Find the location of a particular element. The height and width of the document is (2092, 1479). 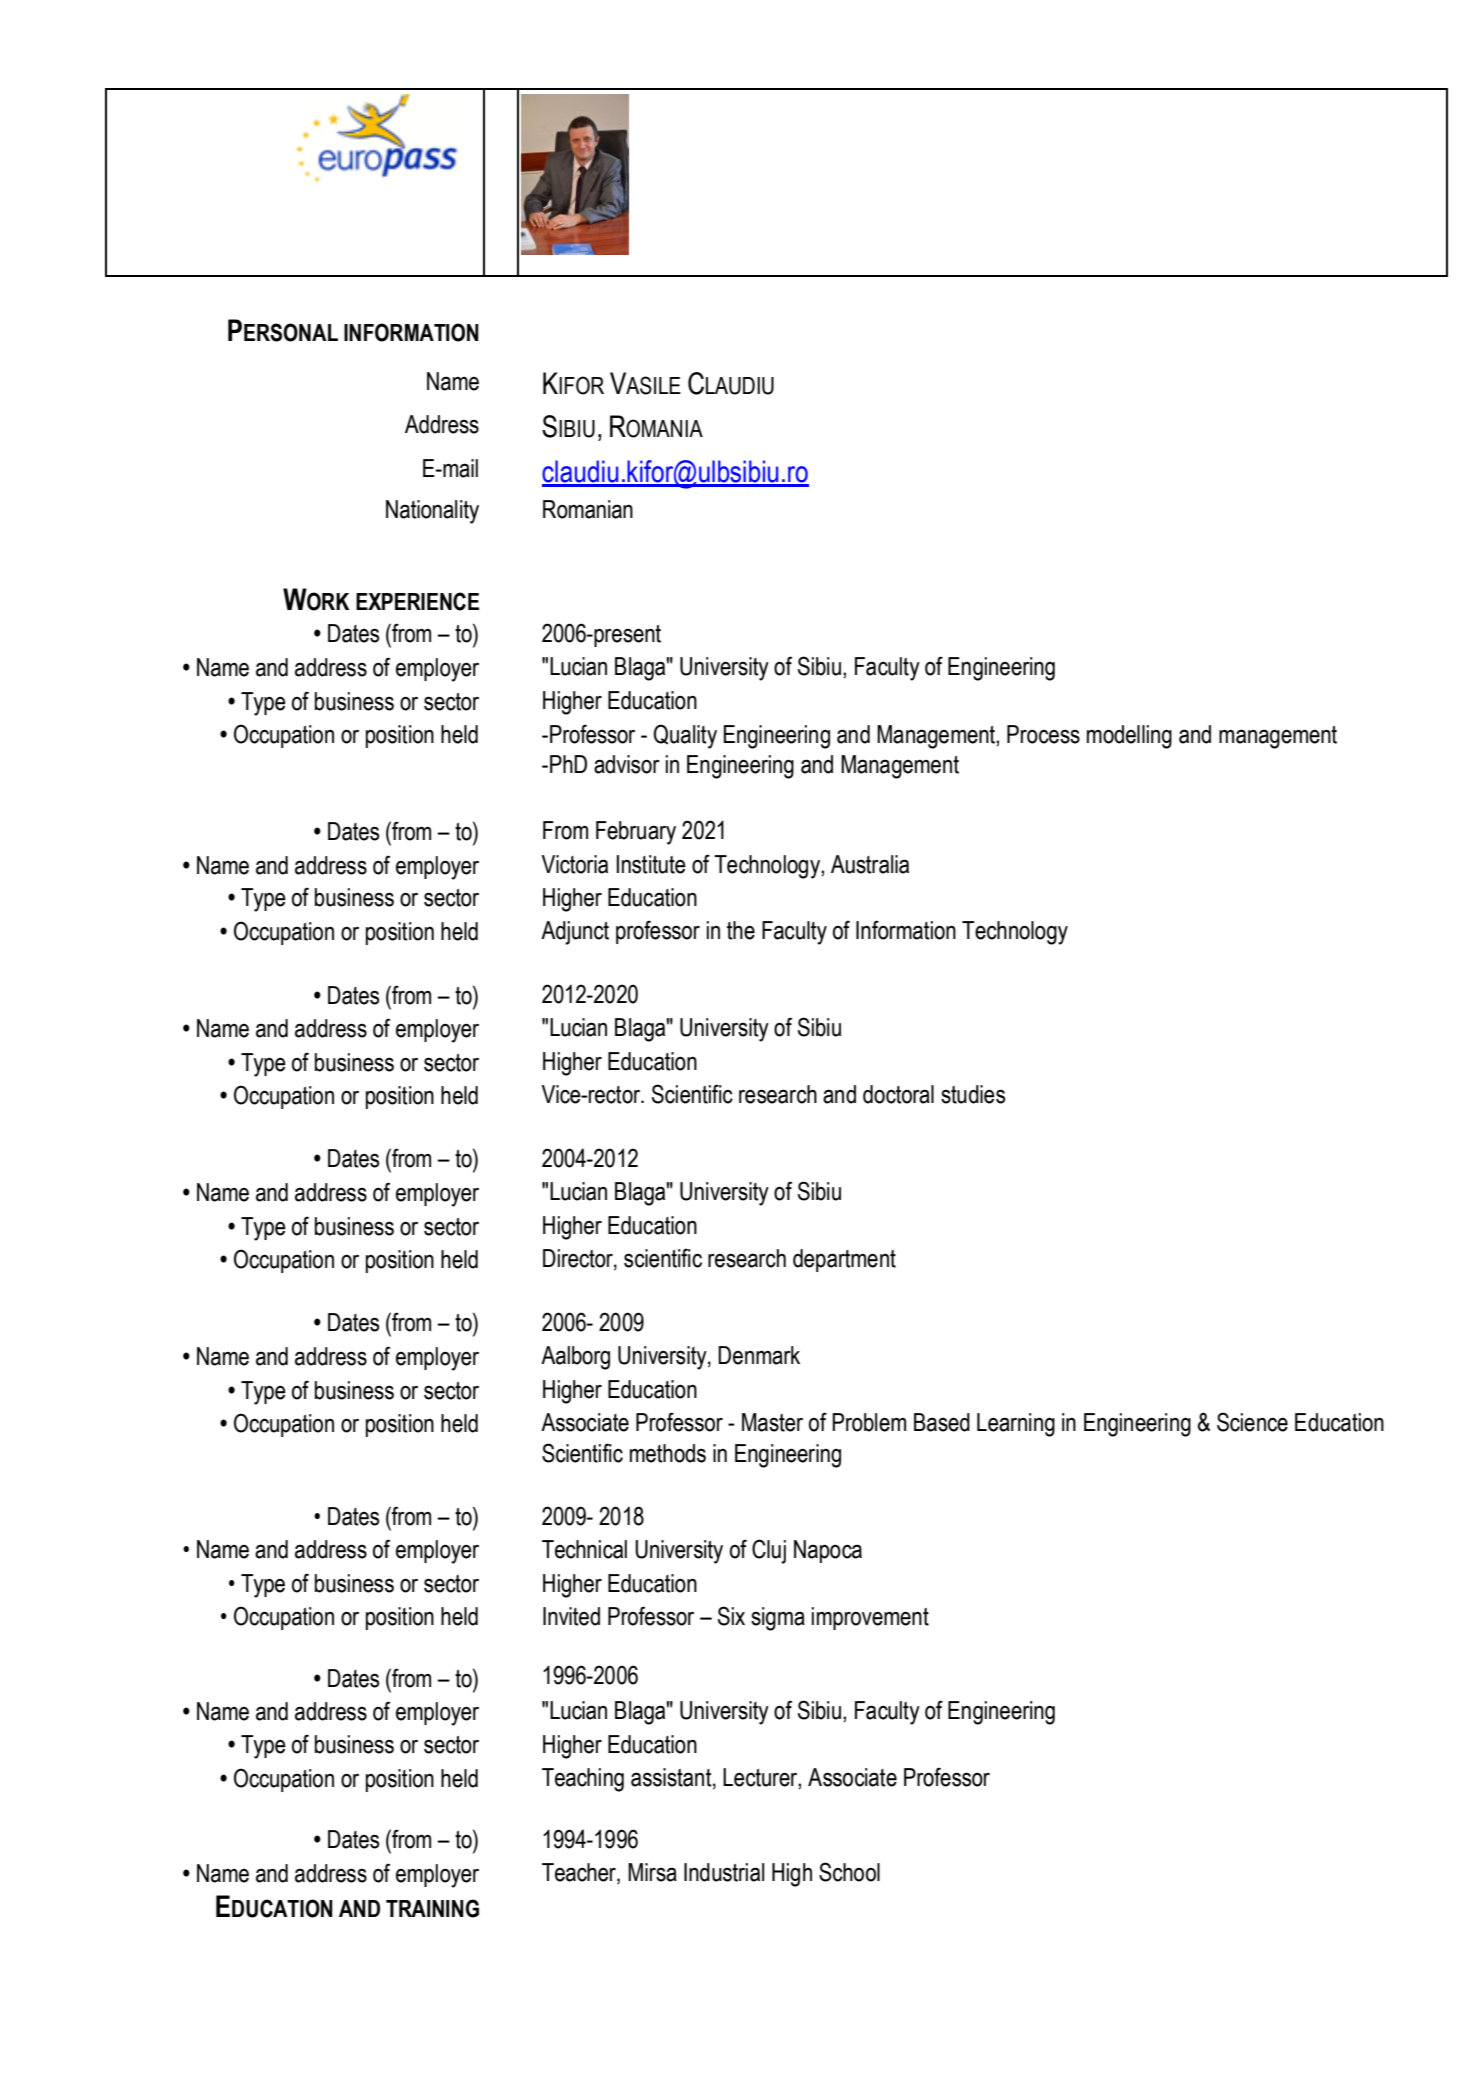

improvement is located at coordinates (870, 1618).
